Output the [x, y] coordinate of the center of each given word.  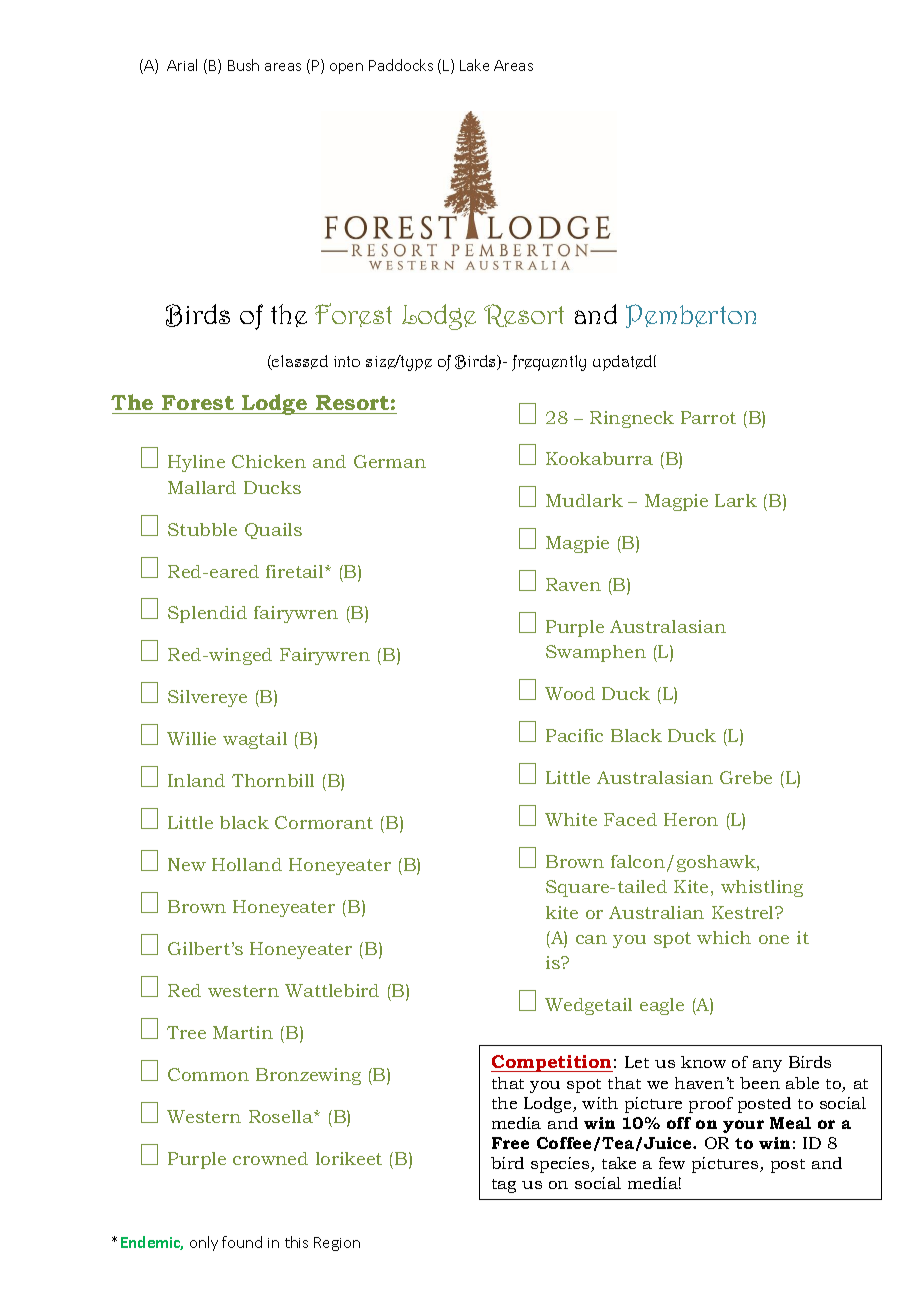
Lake [474, 65]
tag [504, 1186]
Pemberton [691, 316]
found [242, 1242]
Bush [243, 65]
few [672, 1163]
